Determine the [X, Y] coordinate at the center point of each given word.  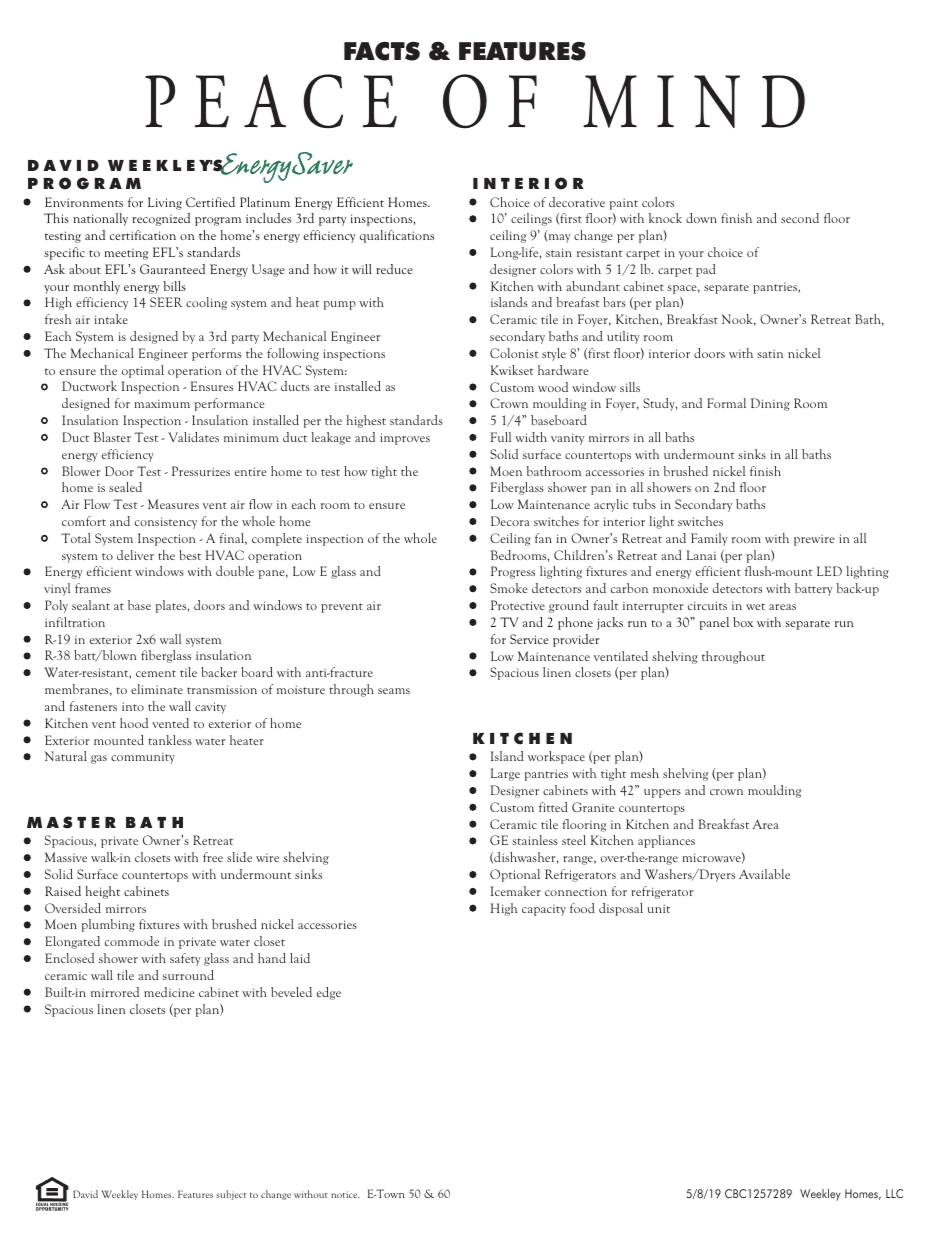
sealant [91, 605]
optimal [143, 371]
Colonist [514, 353]
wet [755, 606]
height [103, 892]
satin [770, 353]
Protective [518, 605]
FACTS [382, 51]
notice [345, 1194]
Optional [515, 875]
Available [764, 874]
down [701, 218]
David [85, 1194]
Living [165, 203]
